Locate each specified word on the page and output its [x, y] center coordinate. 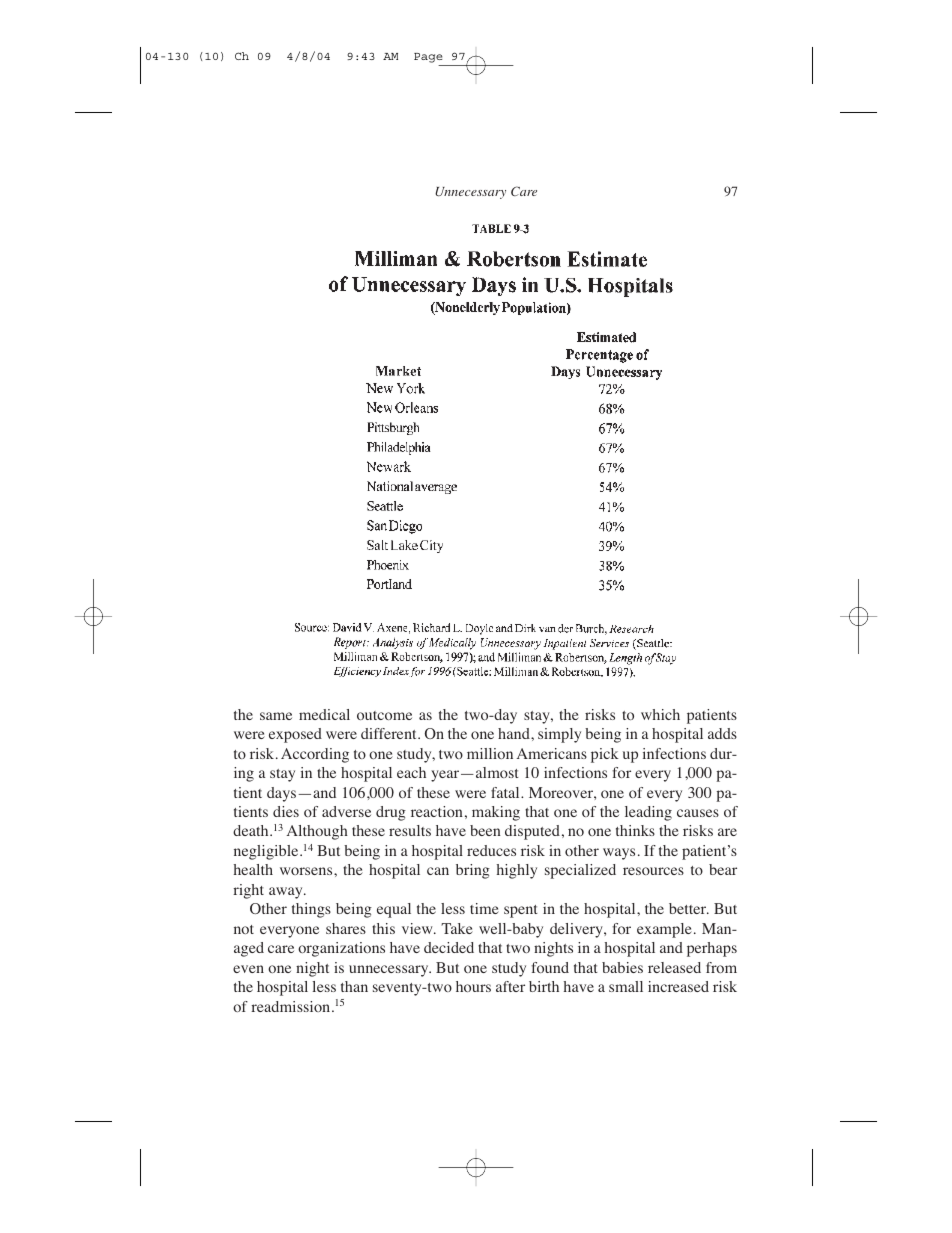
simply [559, 735]
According [315, 755]
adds [722, 733]
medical [324, 714]
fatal [506, 792]
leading [648, 813]
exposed [295, 735]
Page [429, 59]
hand [515, 733]
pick [605, 755]
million [490, 753]
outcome [384, 715]
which [660, 714]
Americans [551, 753]
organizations [341, 949]
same [276, 716]
